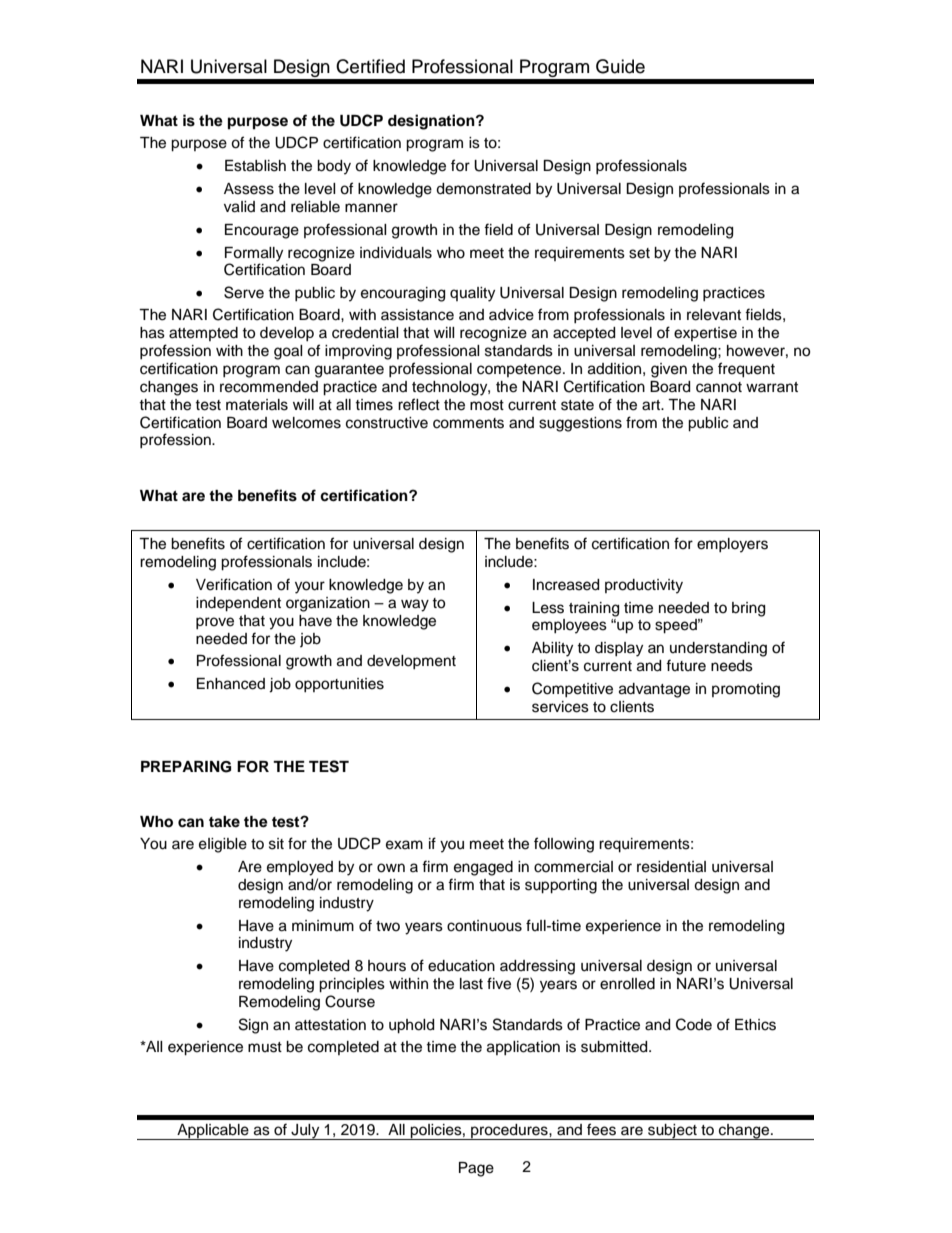  Describe the element at coordinates (415, 605) in the screenshot. I see `way` at that location.
